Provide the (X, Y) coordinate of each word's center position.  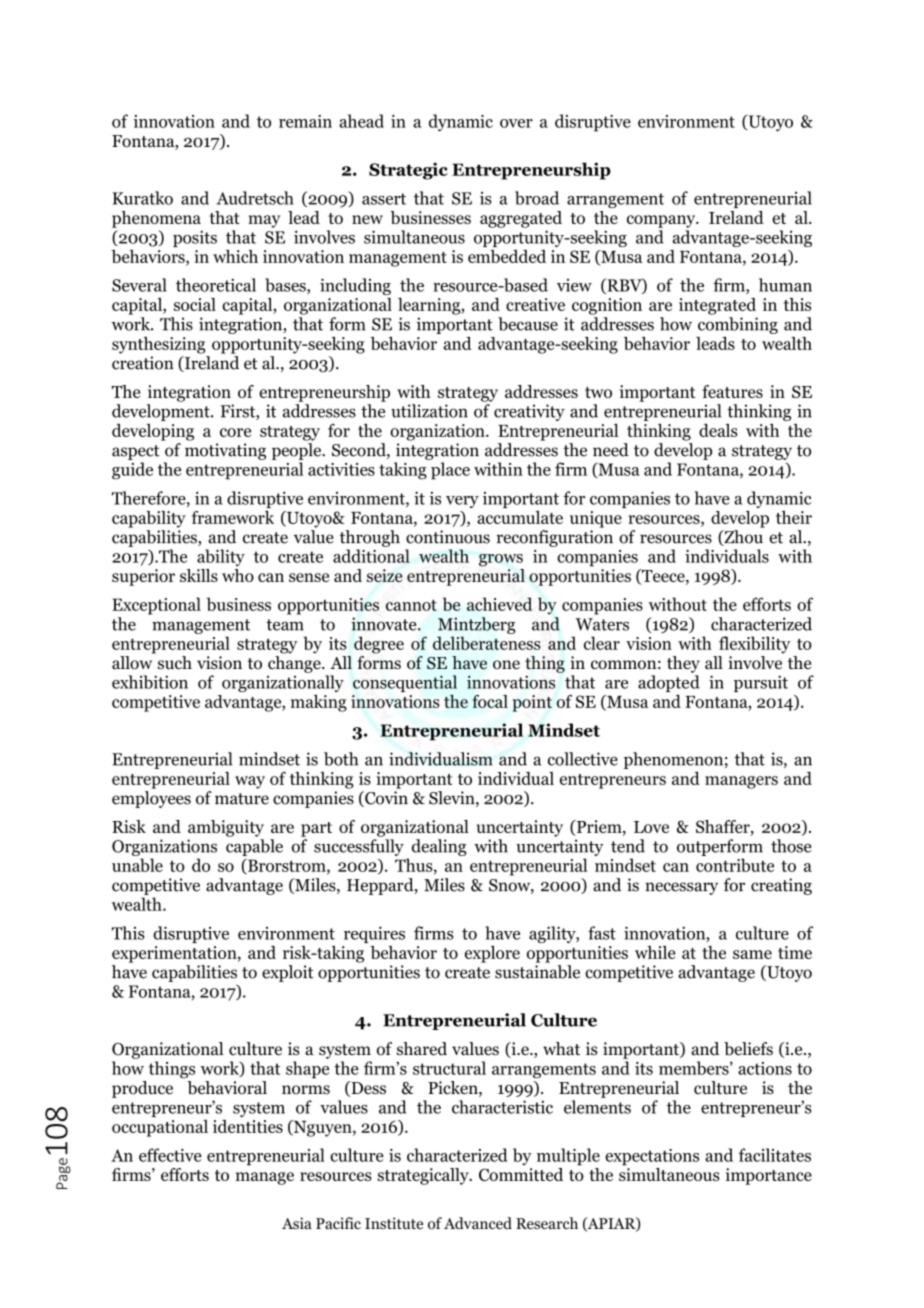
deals (718, 430)
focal (490, 701)
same (752, 954)
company (662, 221)
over (516, 123)
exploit (288, 973)
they (683, 664)
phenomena (156, 219)
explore (492, 954)
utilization (429, 411)
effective (170, 1155)
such (175, 663)
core (235, 432)
